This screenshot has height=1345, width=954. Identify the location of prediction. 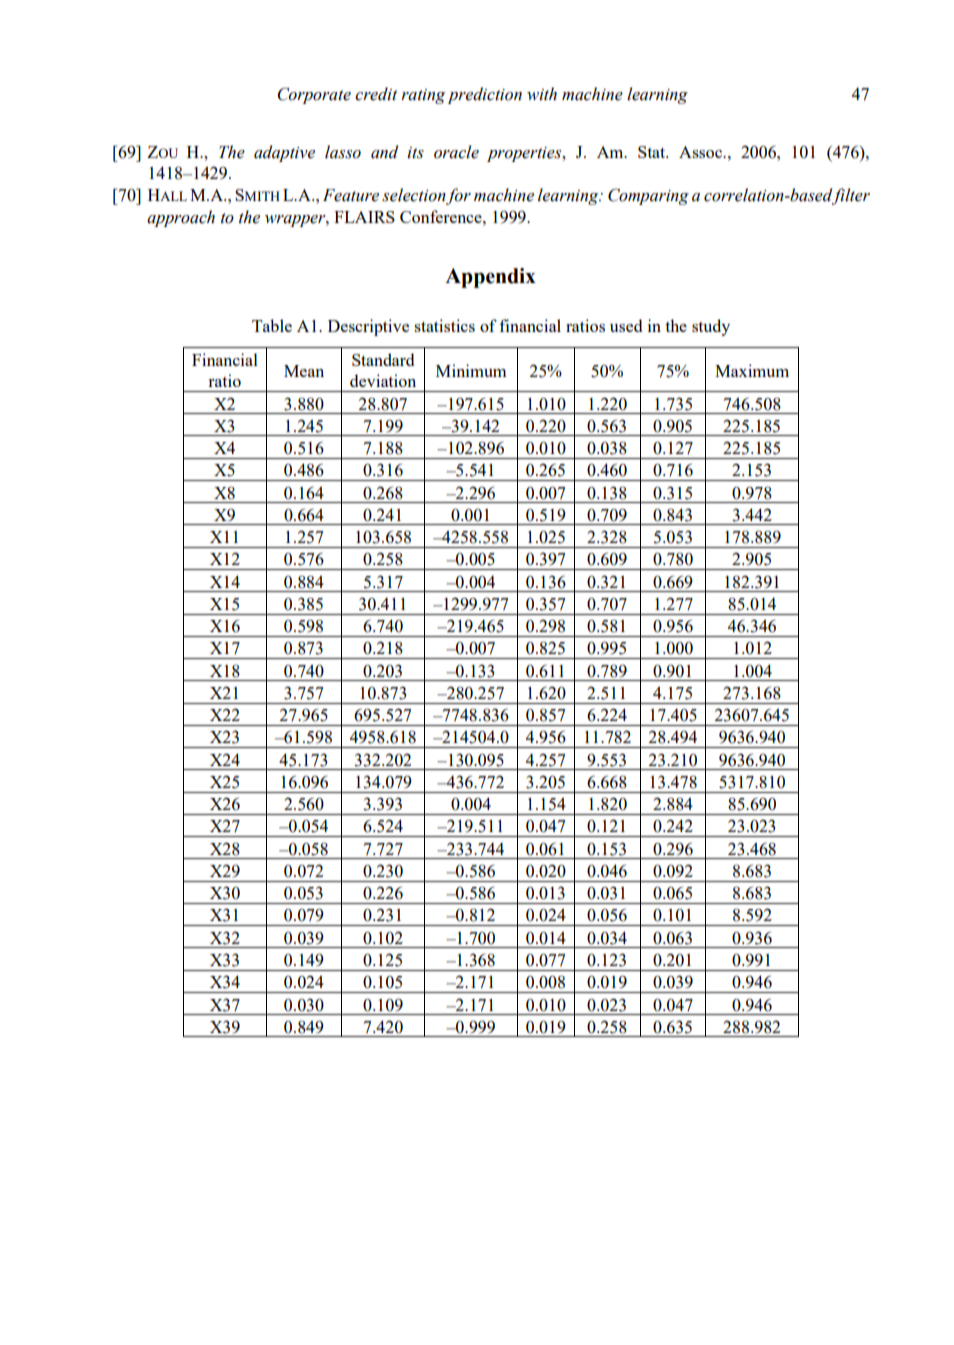
(484, 95).
